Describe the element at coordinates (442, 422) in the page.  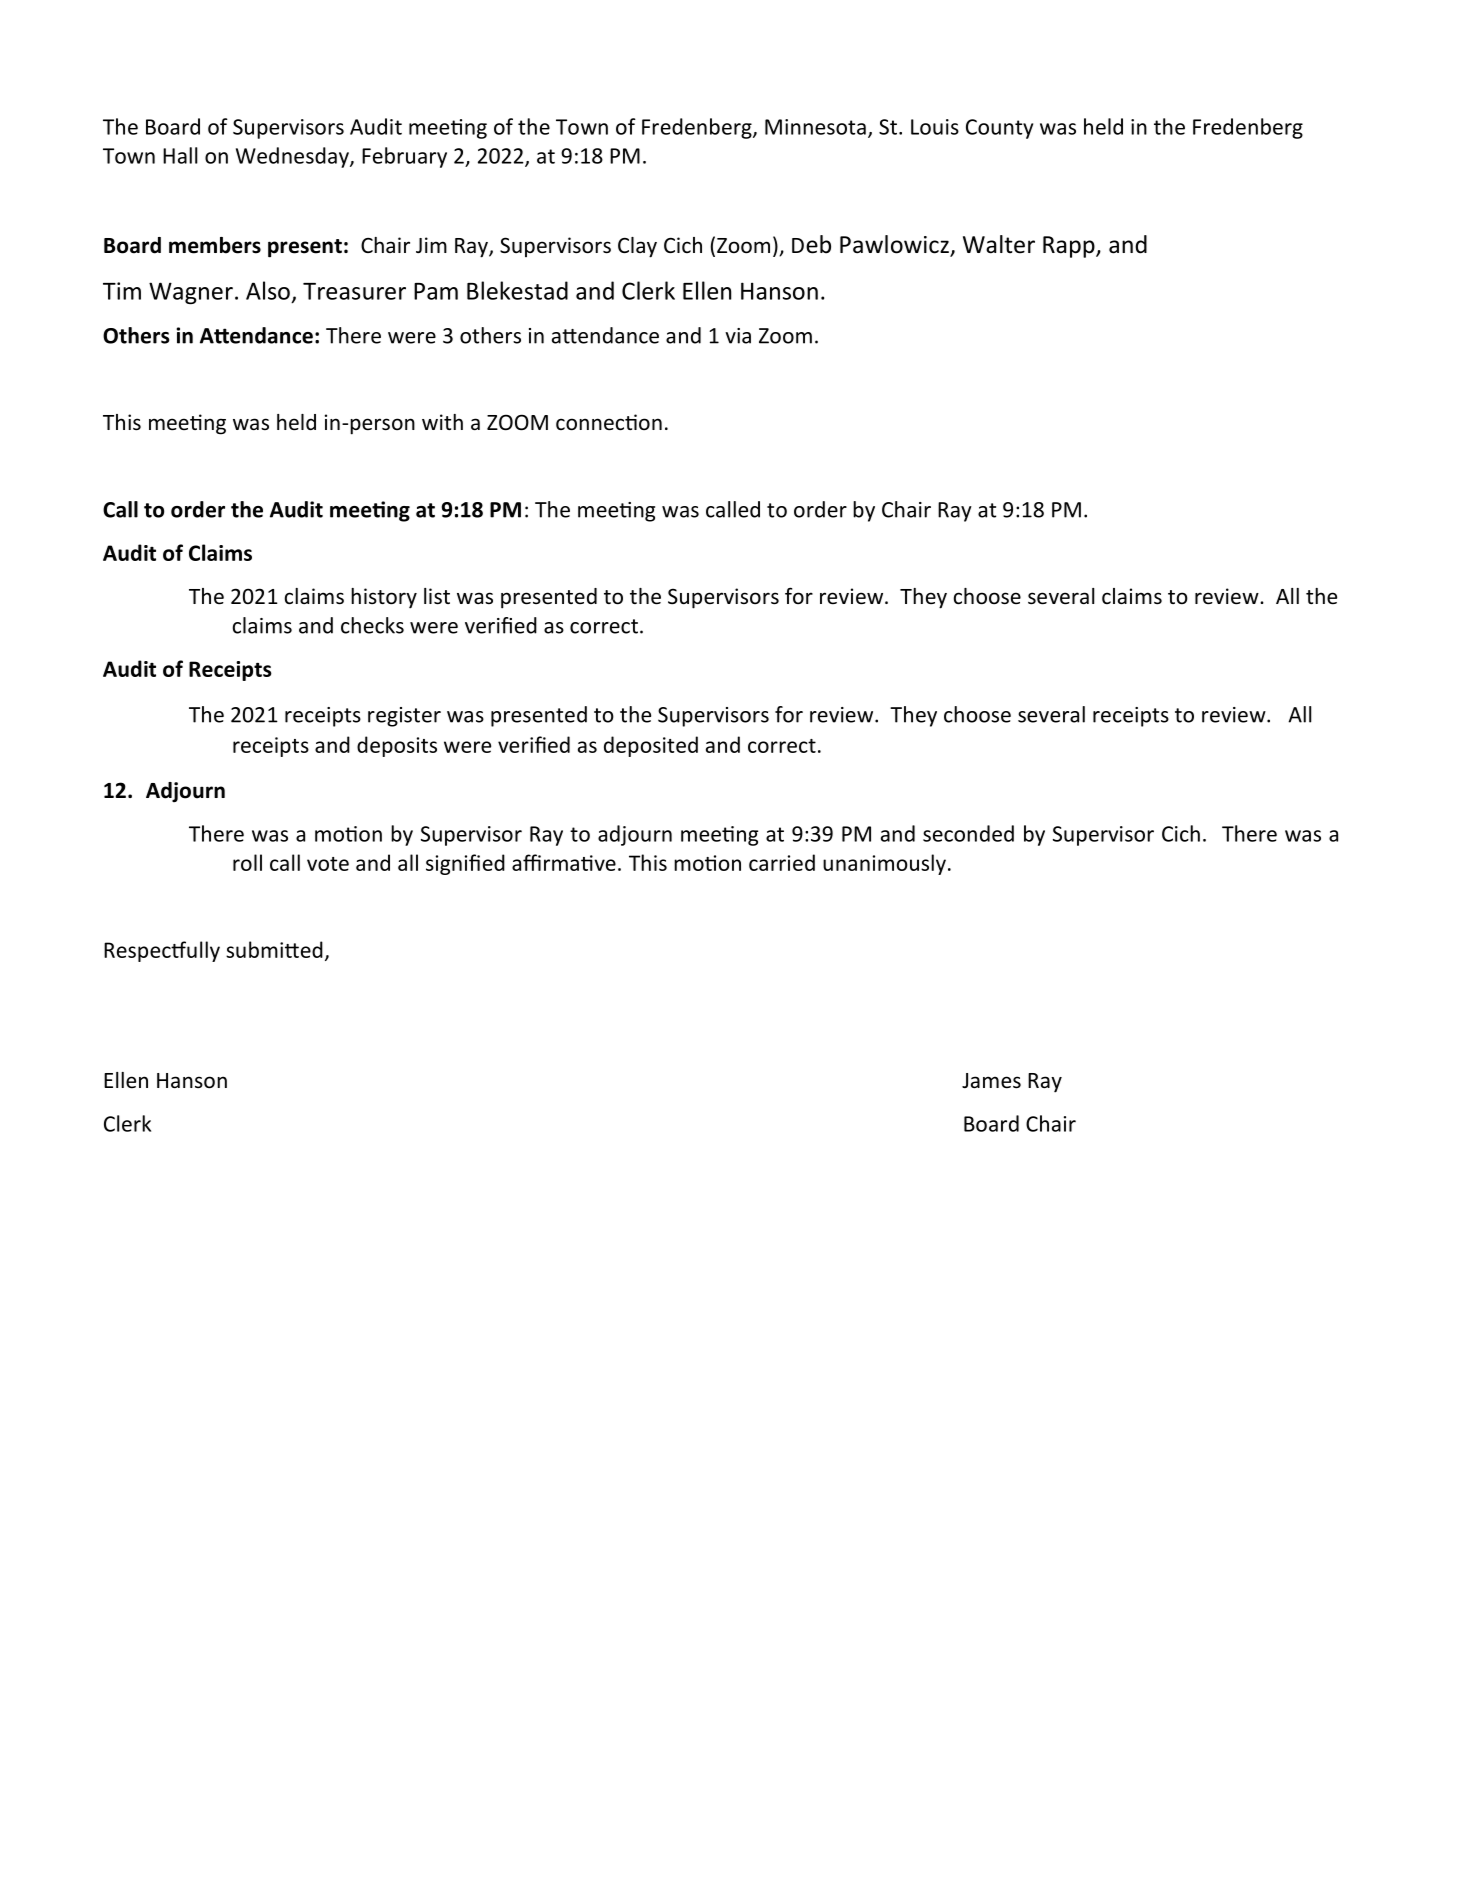
I see `with` at that location.
